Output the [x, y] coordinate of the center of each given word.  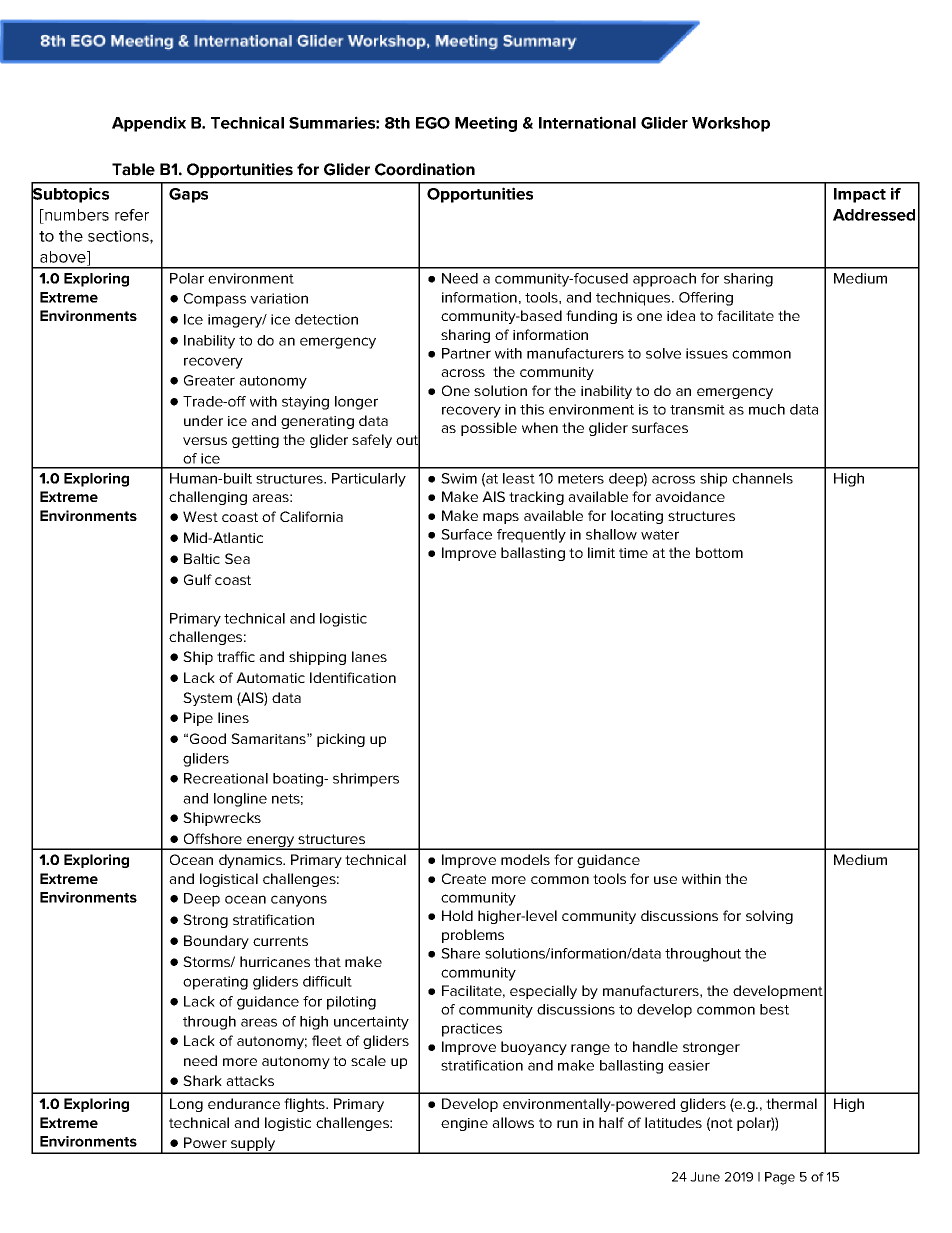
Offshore [213, 838]
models [525, 859]
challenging [208, 498]
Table [133, 169]
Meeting [486, 124]
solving [769, 917]
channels [762, 478]
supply [253, 1145]
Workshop [731, 124]
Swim [459, 478]
